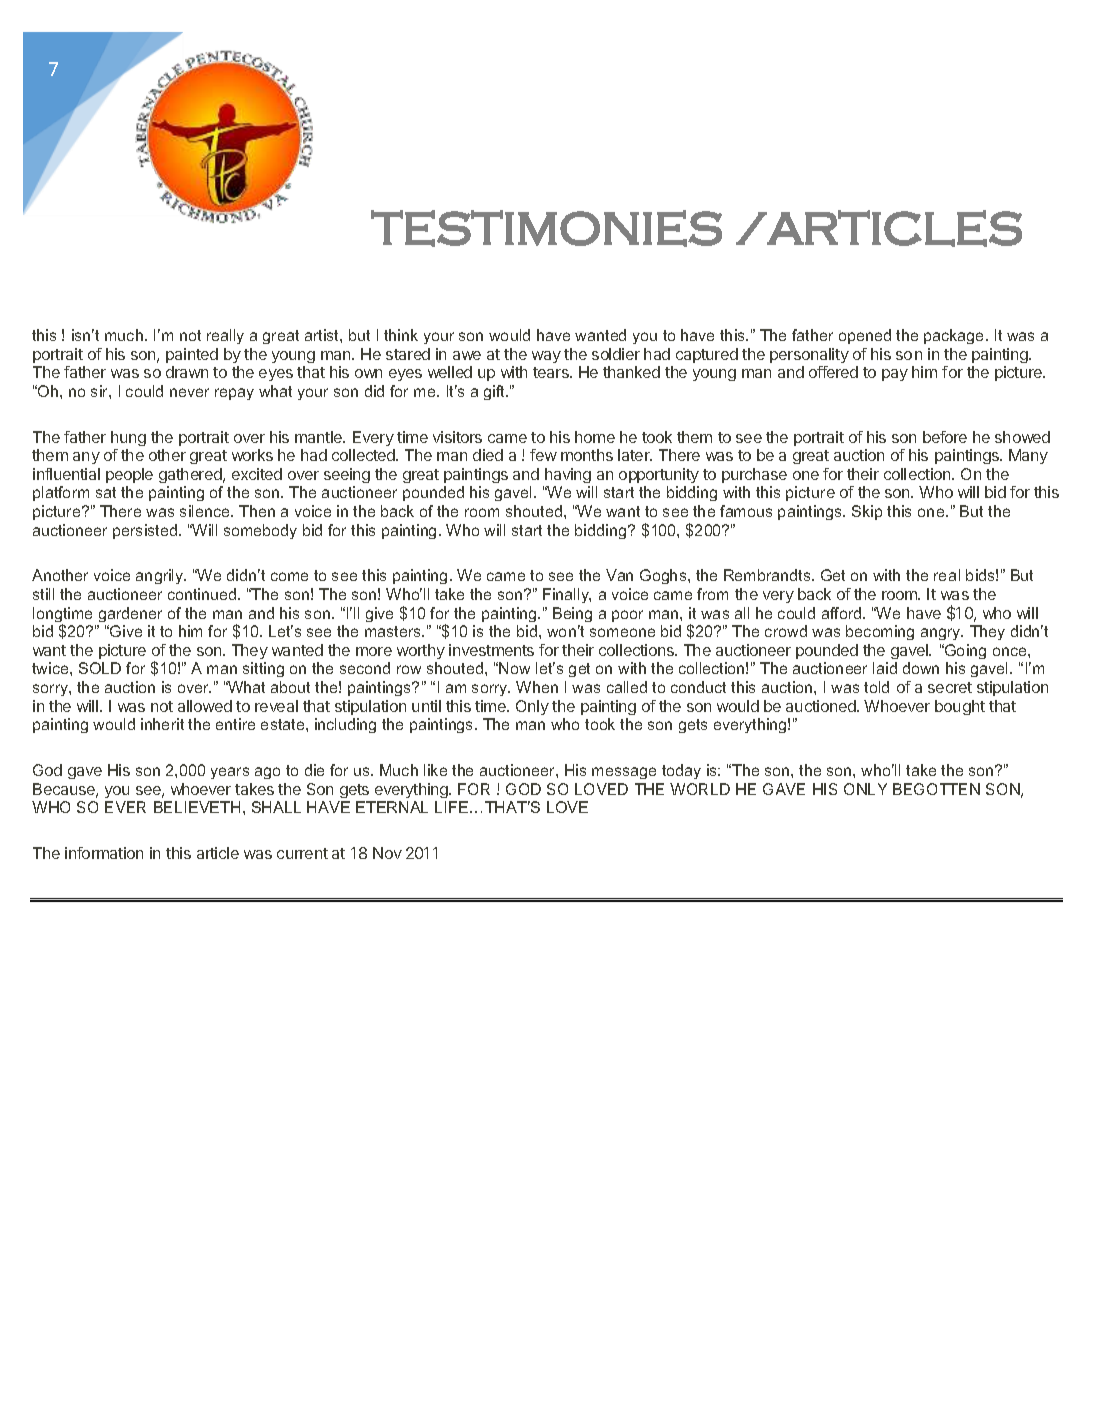 This screenshot has width=1101, height=1425. I want to click on hung, so click(128, 438).
